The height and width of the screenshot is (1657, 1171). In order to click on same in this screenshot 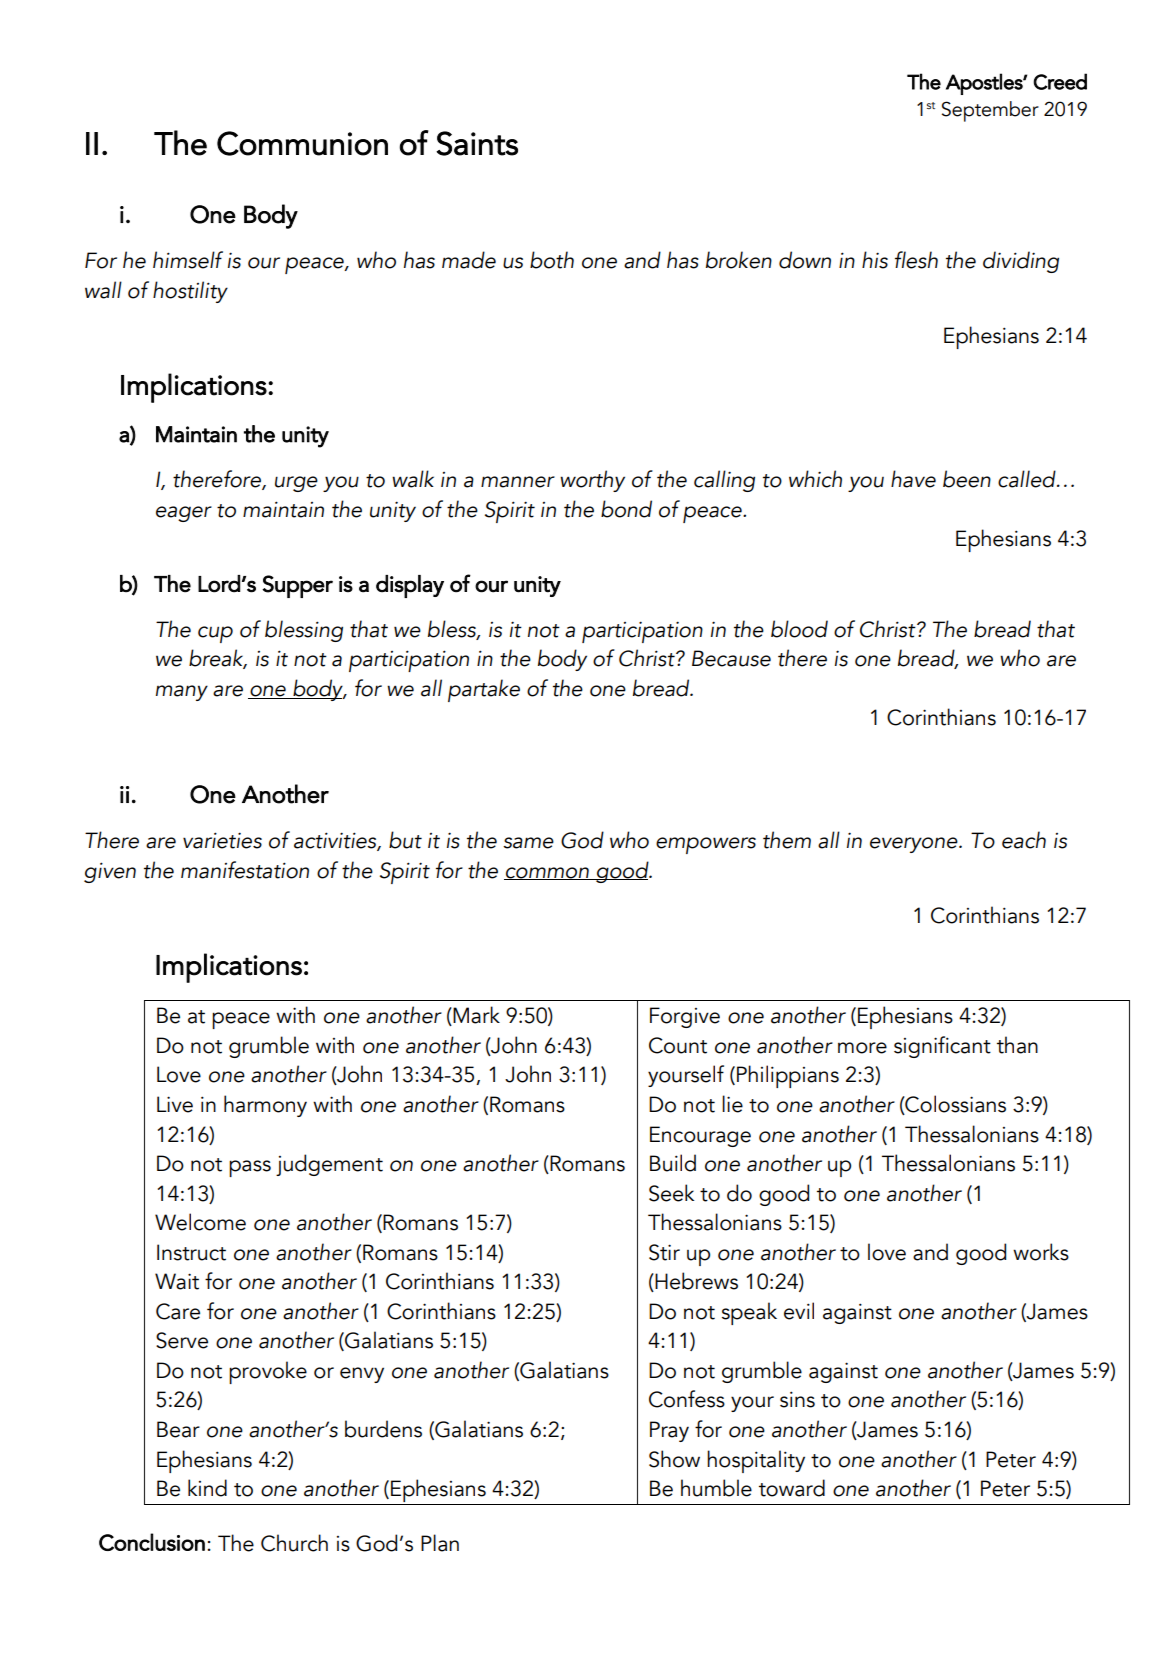, I will do `click(528, 843)`.
